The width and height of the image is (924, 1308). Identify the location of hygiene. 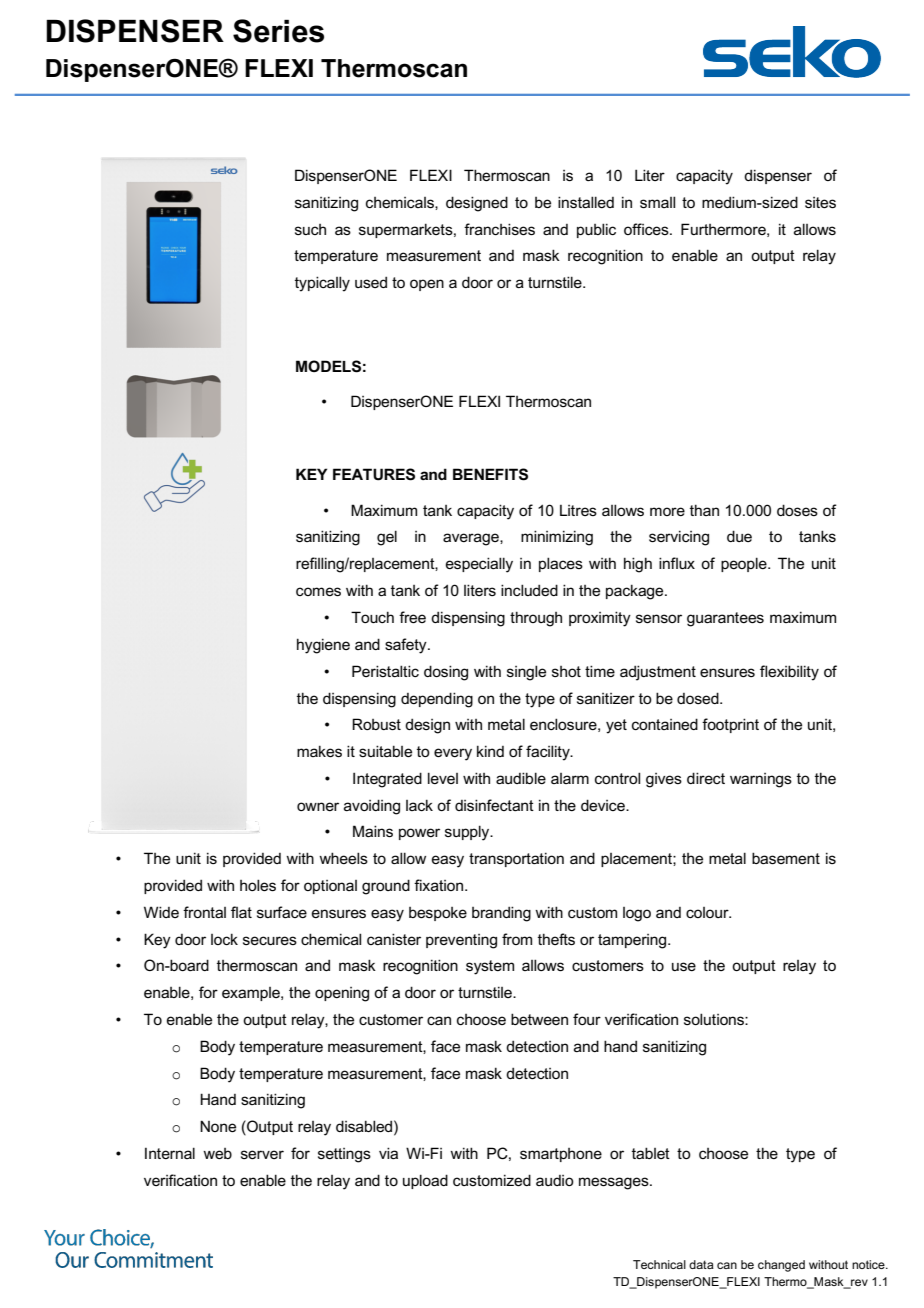
(323, 646).
